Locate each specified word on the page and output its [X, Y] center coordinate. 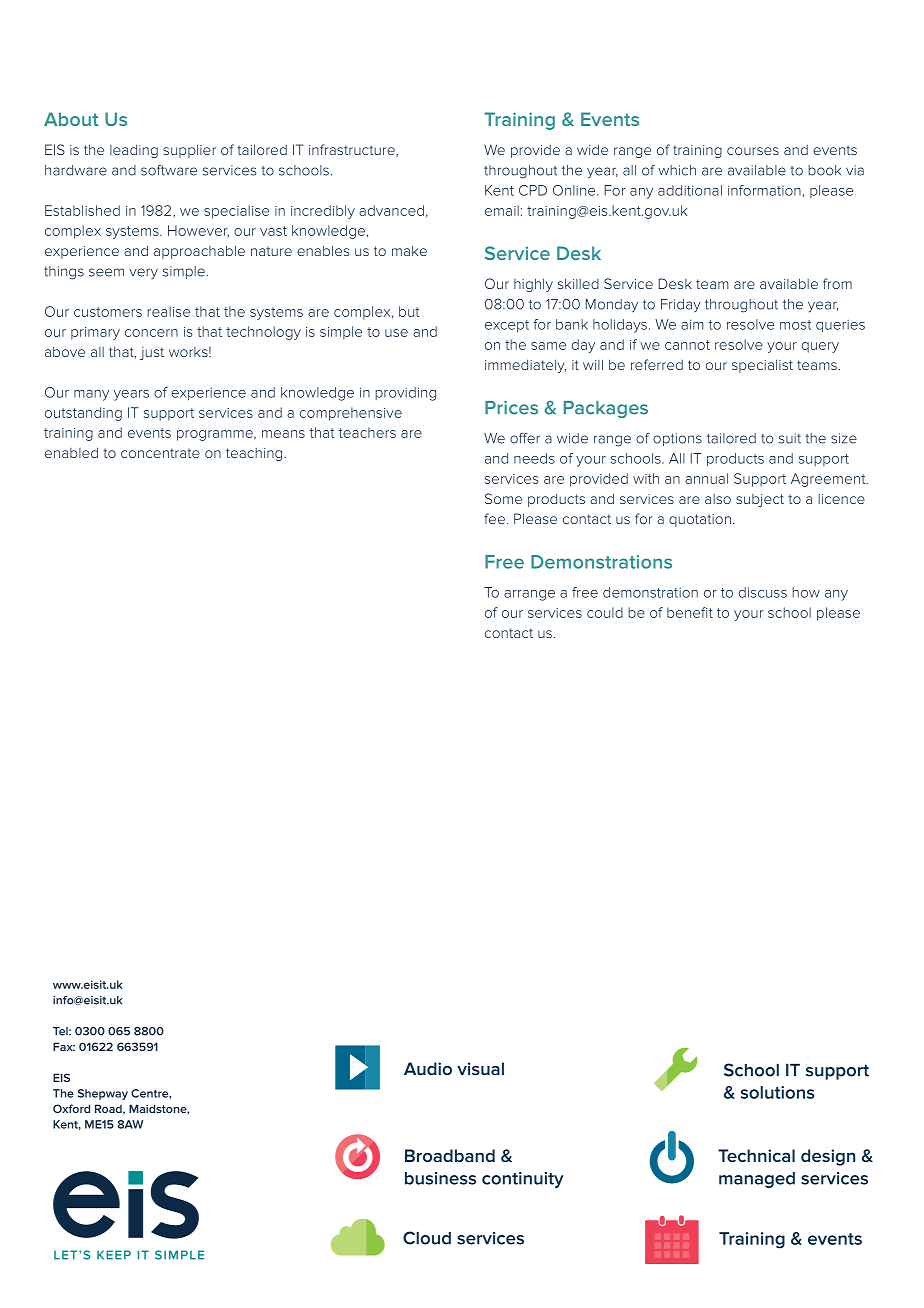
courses [753, 151]
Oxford [71, 1108]
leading [134, 151]
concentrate [160, 453]
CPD [533, 190]
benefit [690, 612]
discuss [763, 592]
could [605, 612]
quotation [700, 520]
